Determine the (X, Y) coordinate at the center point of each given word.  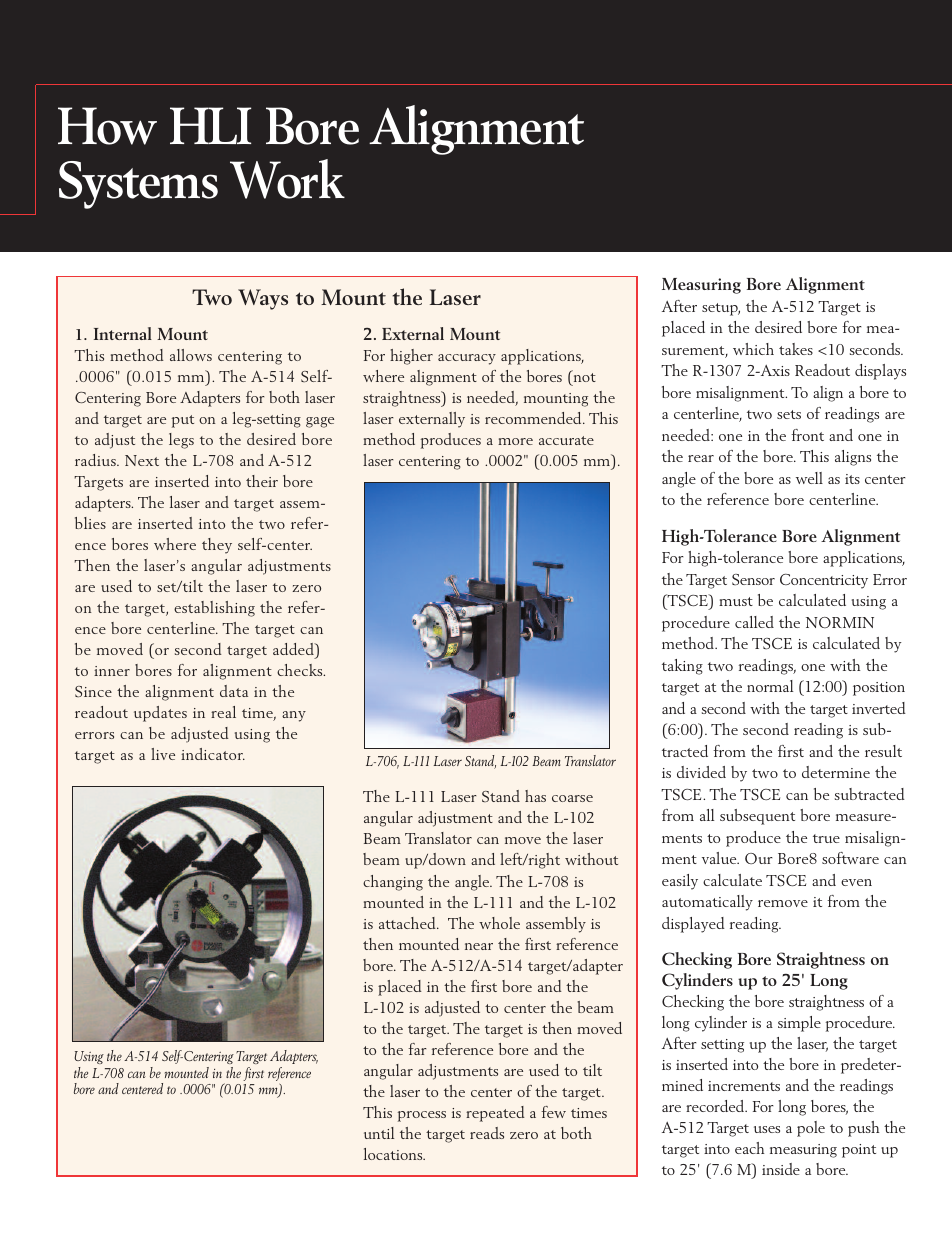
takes (796, 349)
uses (767, 1129)
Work (287, 179)
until (379, 1133)
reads (487, 1133)
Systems (138, 185)
